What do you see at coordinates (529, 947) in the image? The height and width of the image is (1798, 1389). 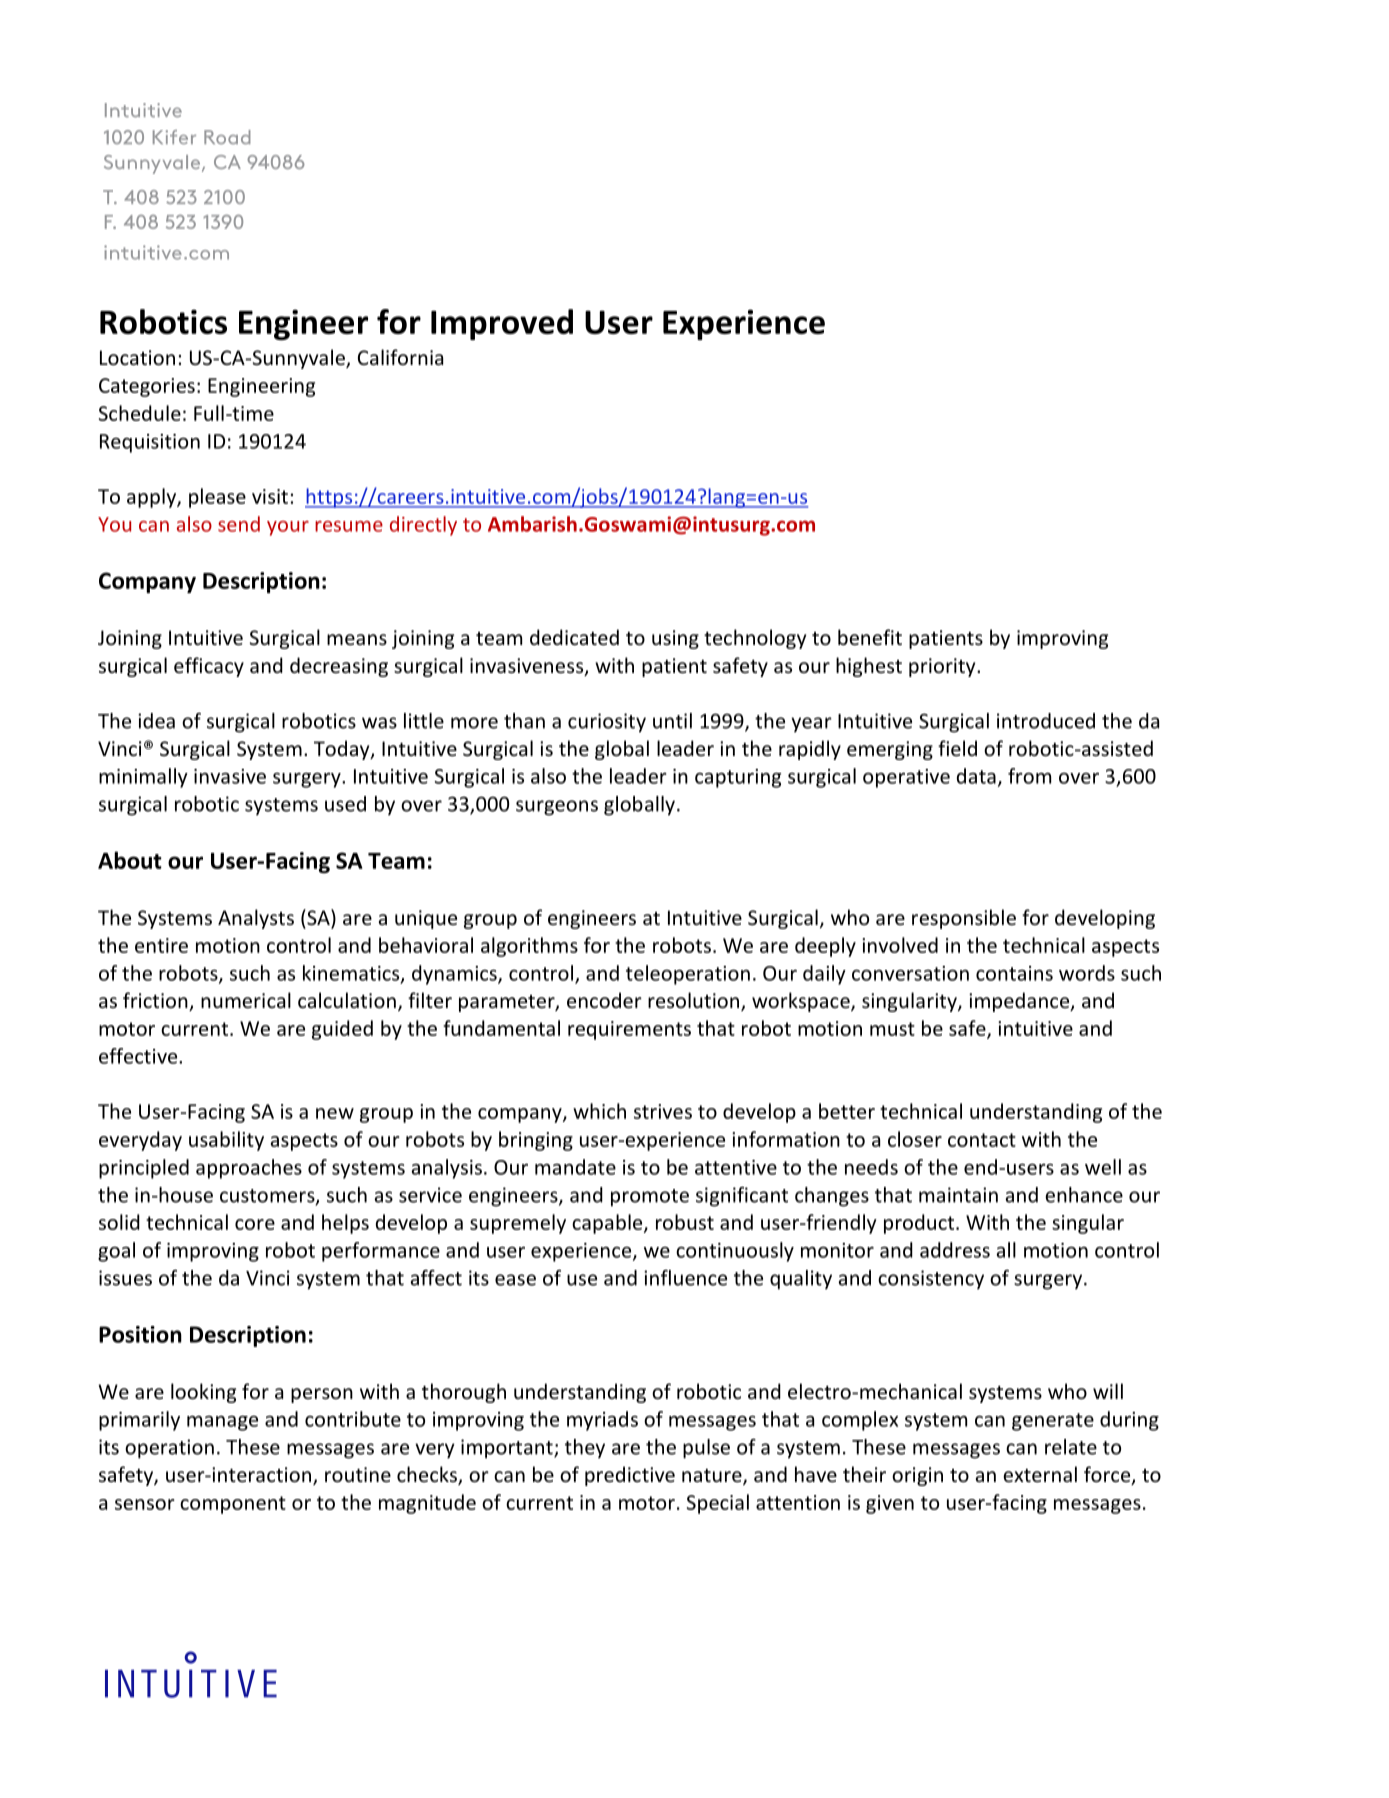 I see `algorithms` at bounding box center [529, 947].
